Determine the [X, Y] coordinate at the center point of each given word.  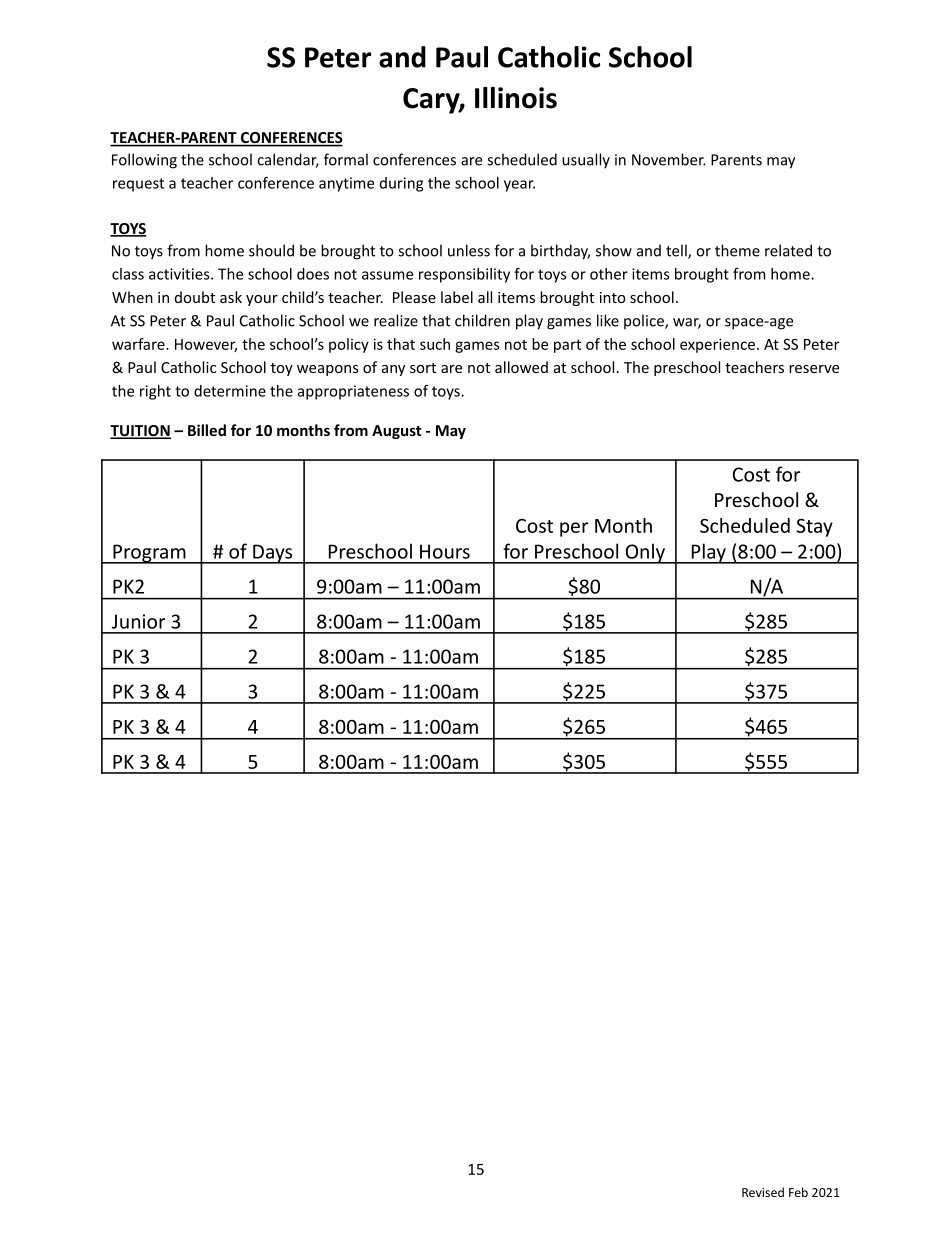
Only [645, 553]
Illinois [516, 98]
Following [144, 161]
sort [423, 368]
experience [717, 345]
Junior [139, 621]
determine [230, 391]
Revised [763, 1192]
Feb [798, 1192]
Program [149, 554]
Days [273, 554]
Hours [445, 551]
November [669, 159]
